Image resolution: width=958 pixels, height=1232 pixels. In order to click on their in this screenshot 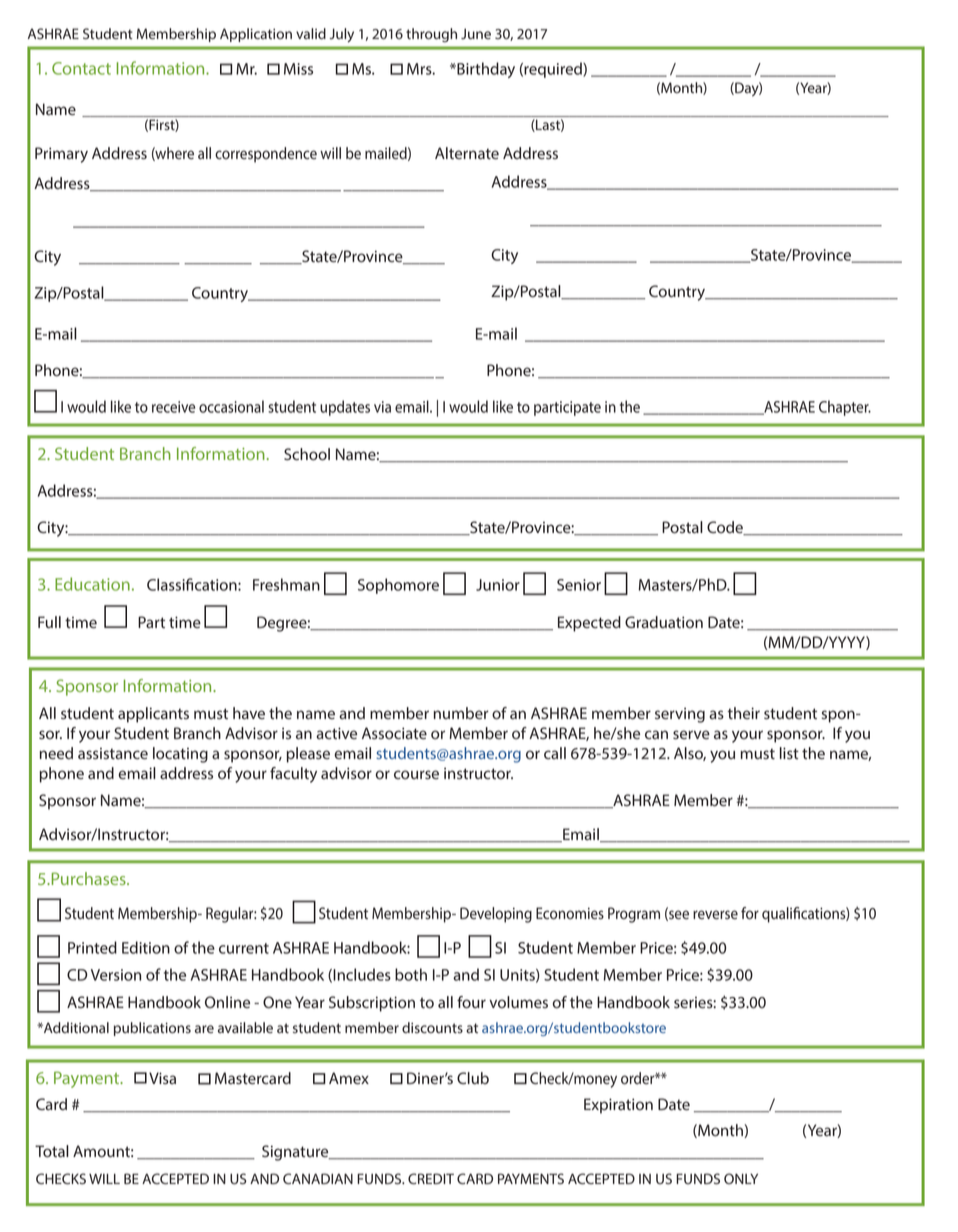, I will do `click(743, 713)`.
